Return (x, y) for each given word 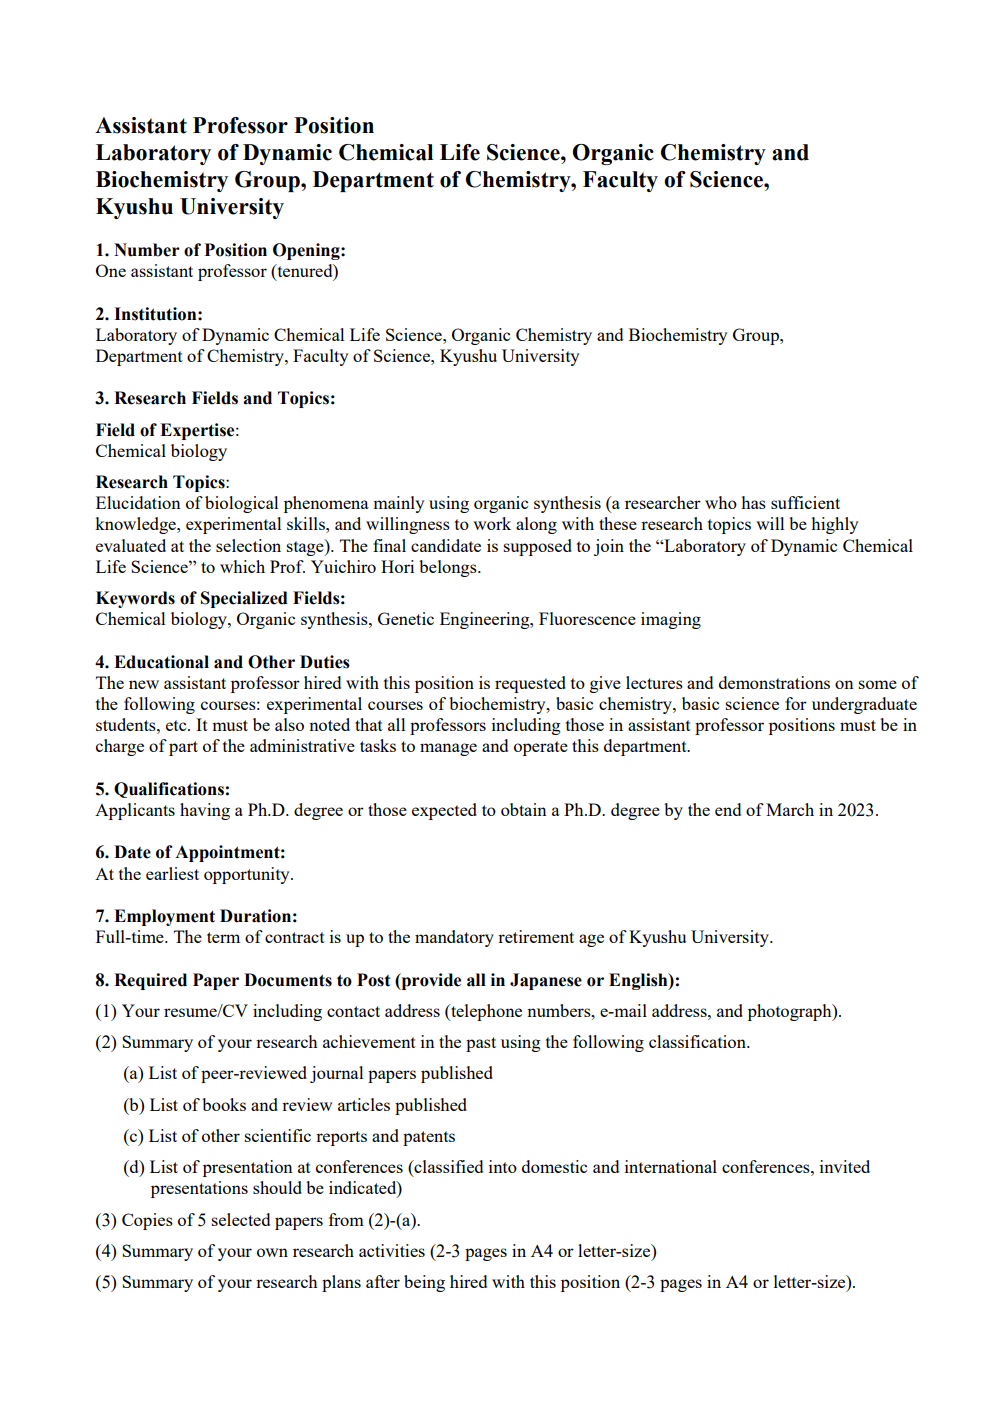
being (424, 1283)
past (481, 1044)
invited (845, 1166)
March (790, 809)
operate (541, 748)
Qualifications (169, 790)
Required (150, 981)
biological (241, 504)
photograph (791, 1012)
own (272, 1252)
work (492, 523)
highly (834, 525)
